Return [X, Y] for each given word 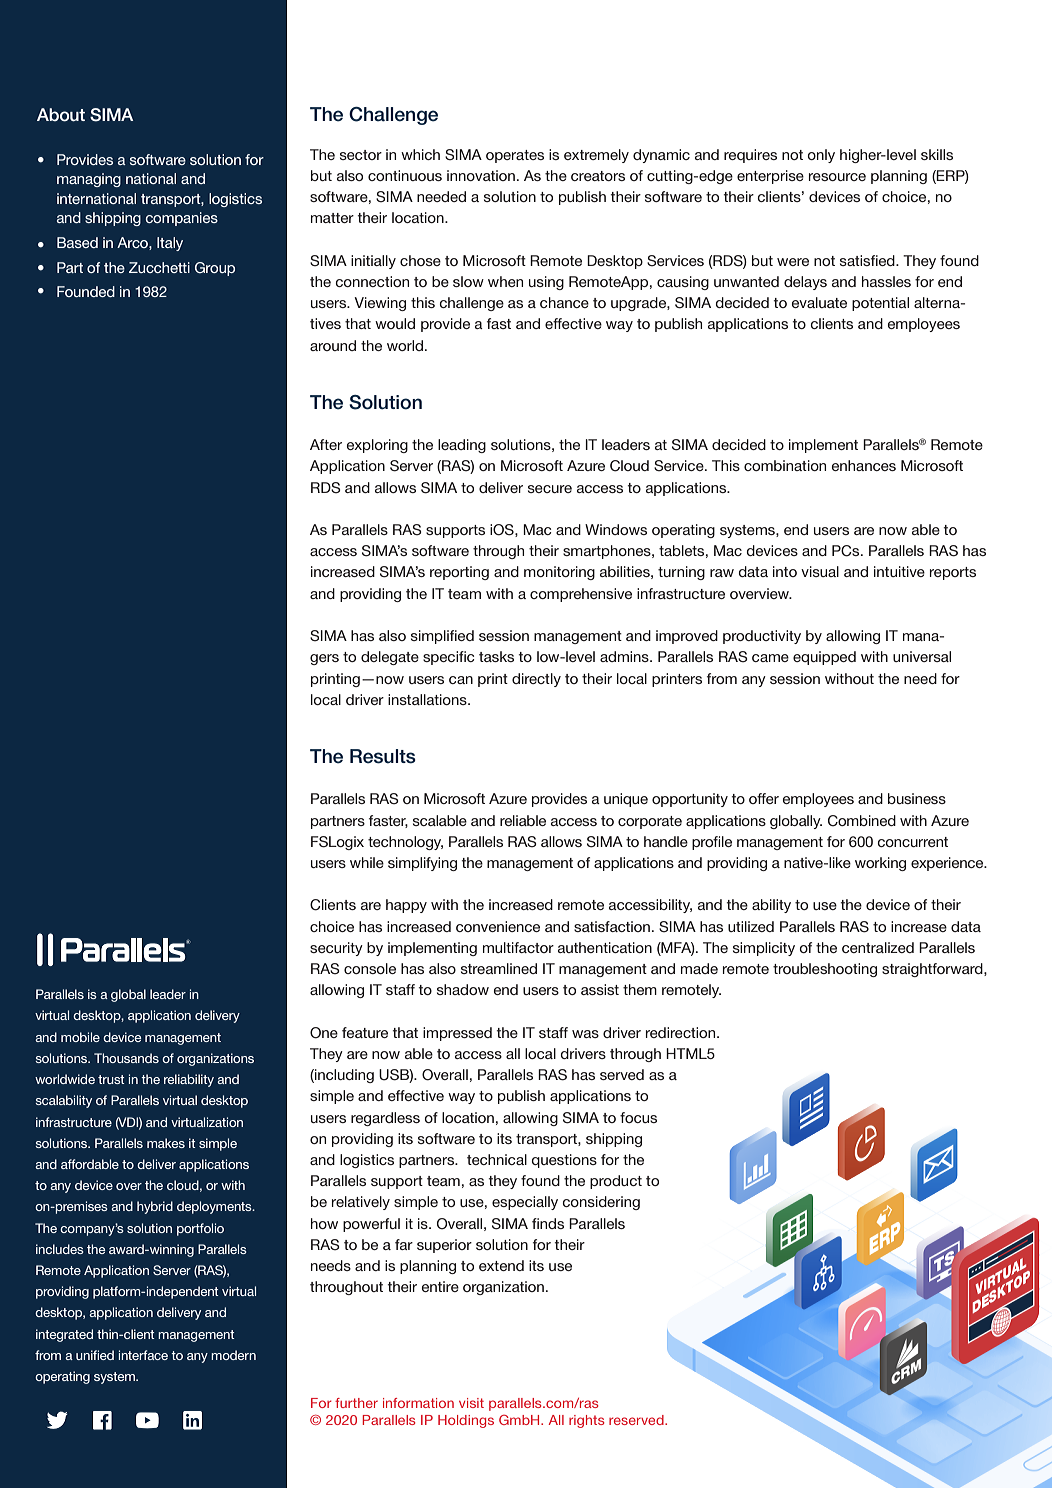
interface [143, 1355]
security [336, 949]
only [821, 156]
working [880, 864]
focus [638, 1117]
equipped [824, 658]
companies [182, 219]
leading [462, 446]
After [326, 444]
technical [497, 1159]
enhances [864, 465]
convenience [498, 926]
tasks [496, 656]
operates [515, 156]
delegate [390, 658]
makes [166, 1143]
